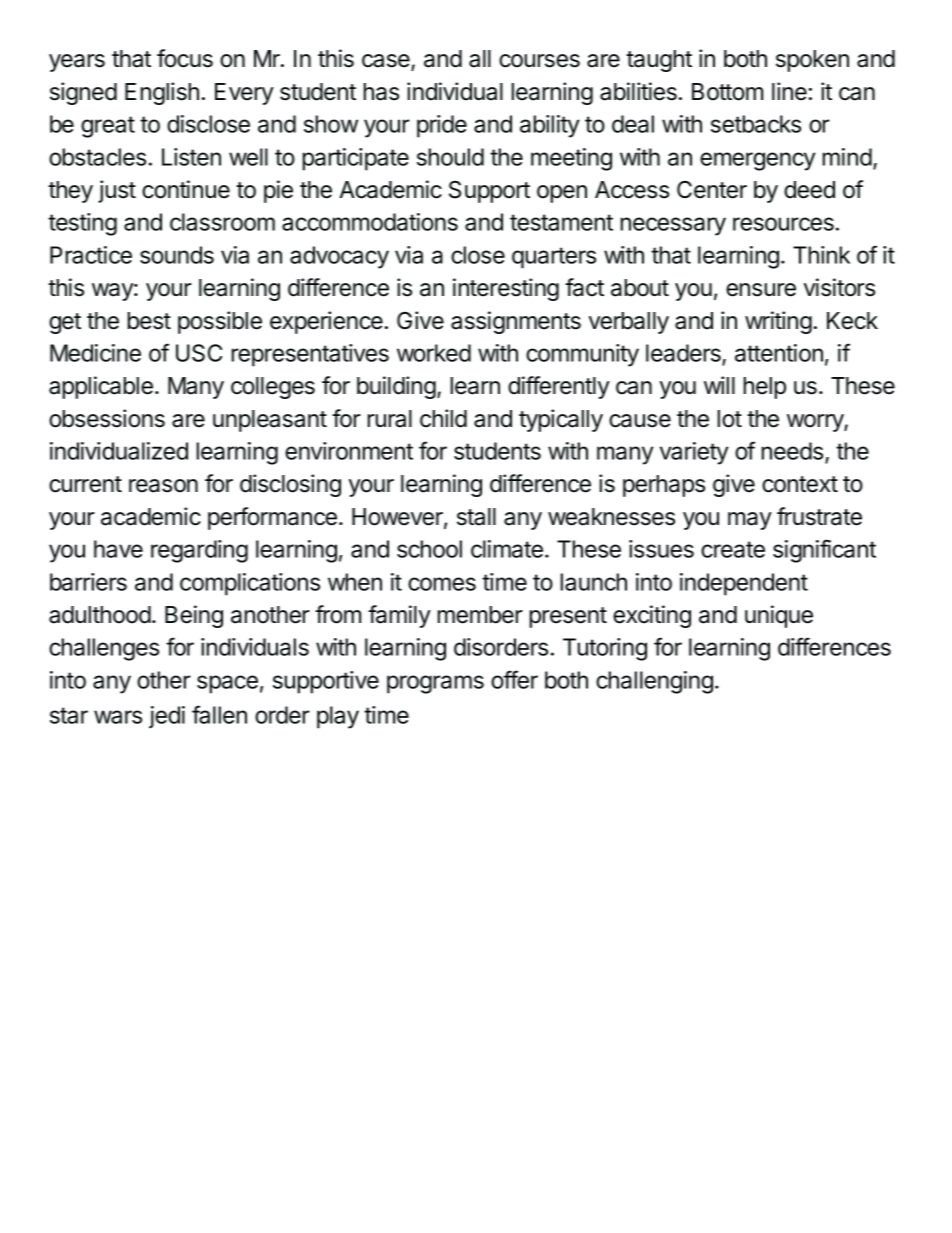 The height and width of the page is (1233, 952). Describe the element at coordinates (163, 486) in the page. I see `reason` at that location.
